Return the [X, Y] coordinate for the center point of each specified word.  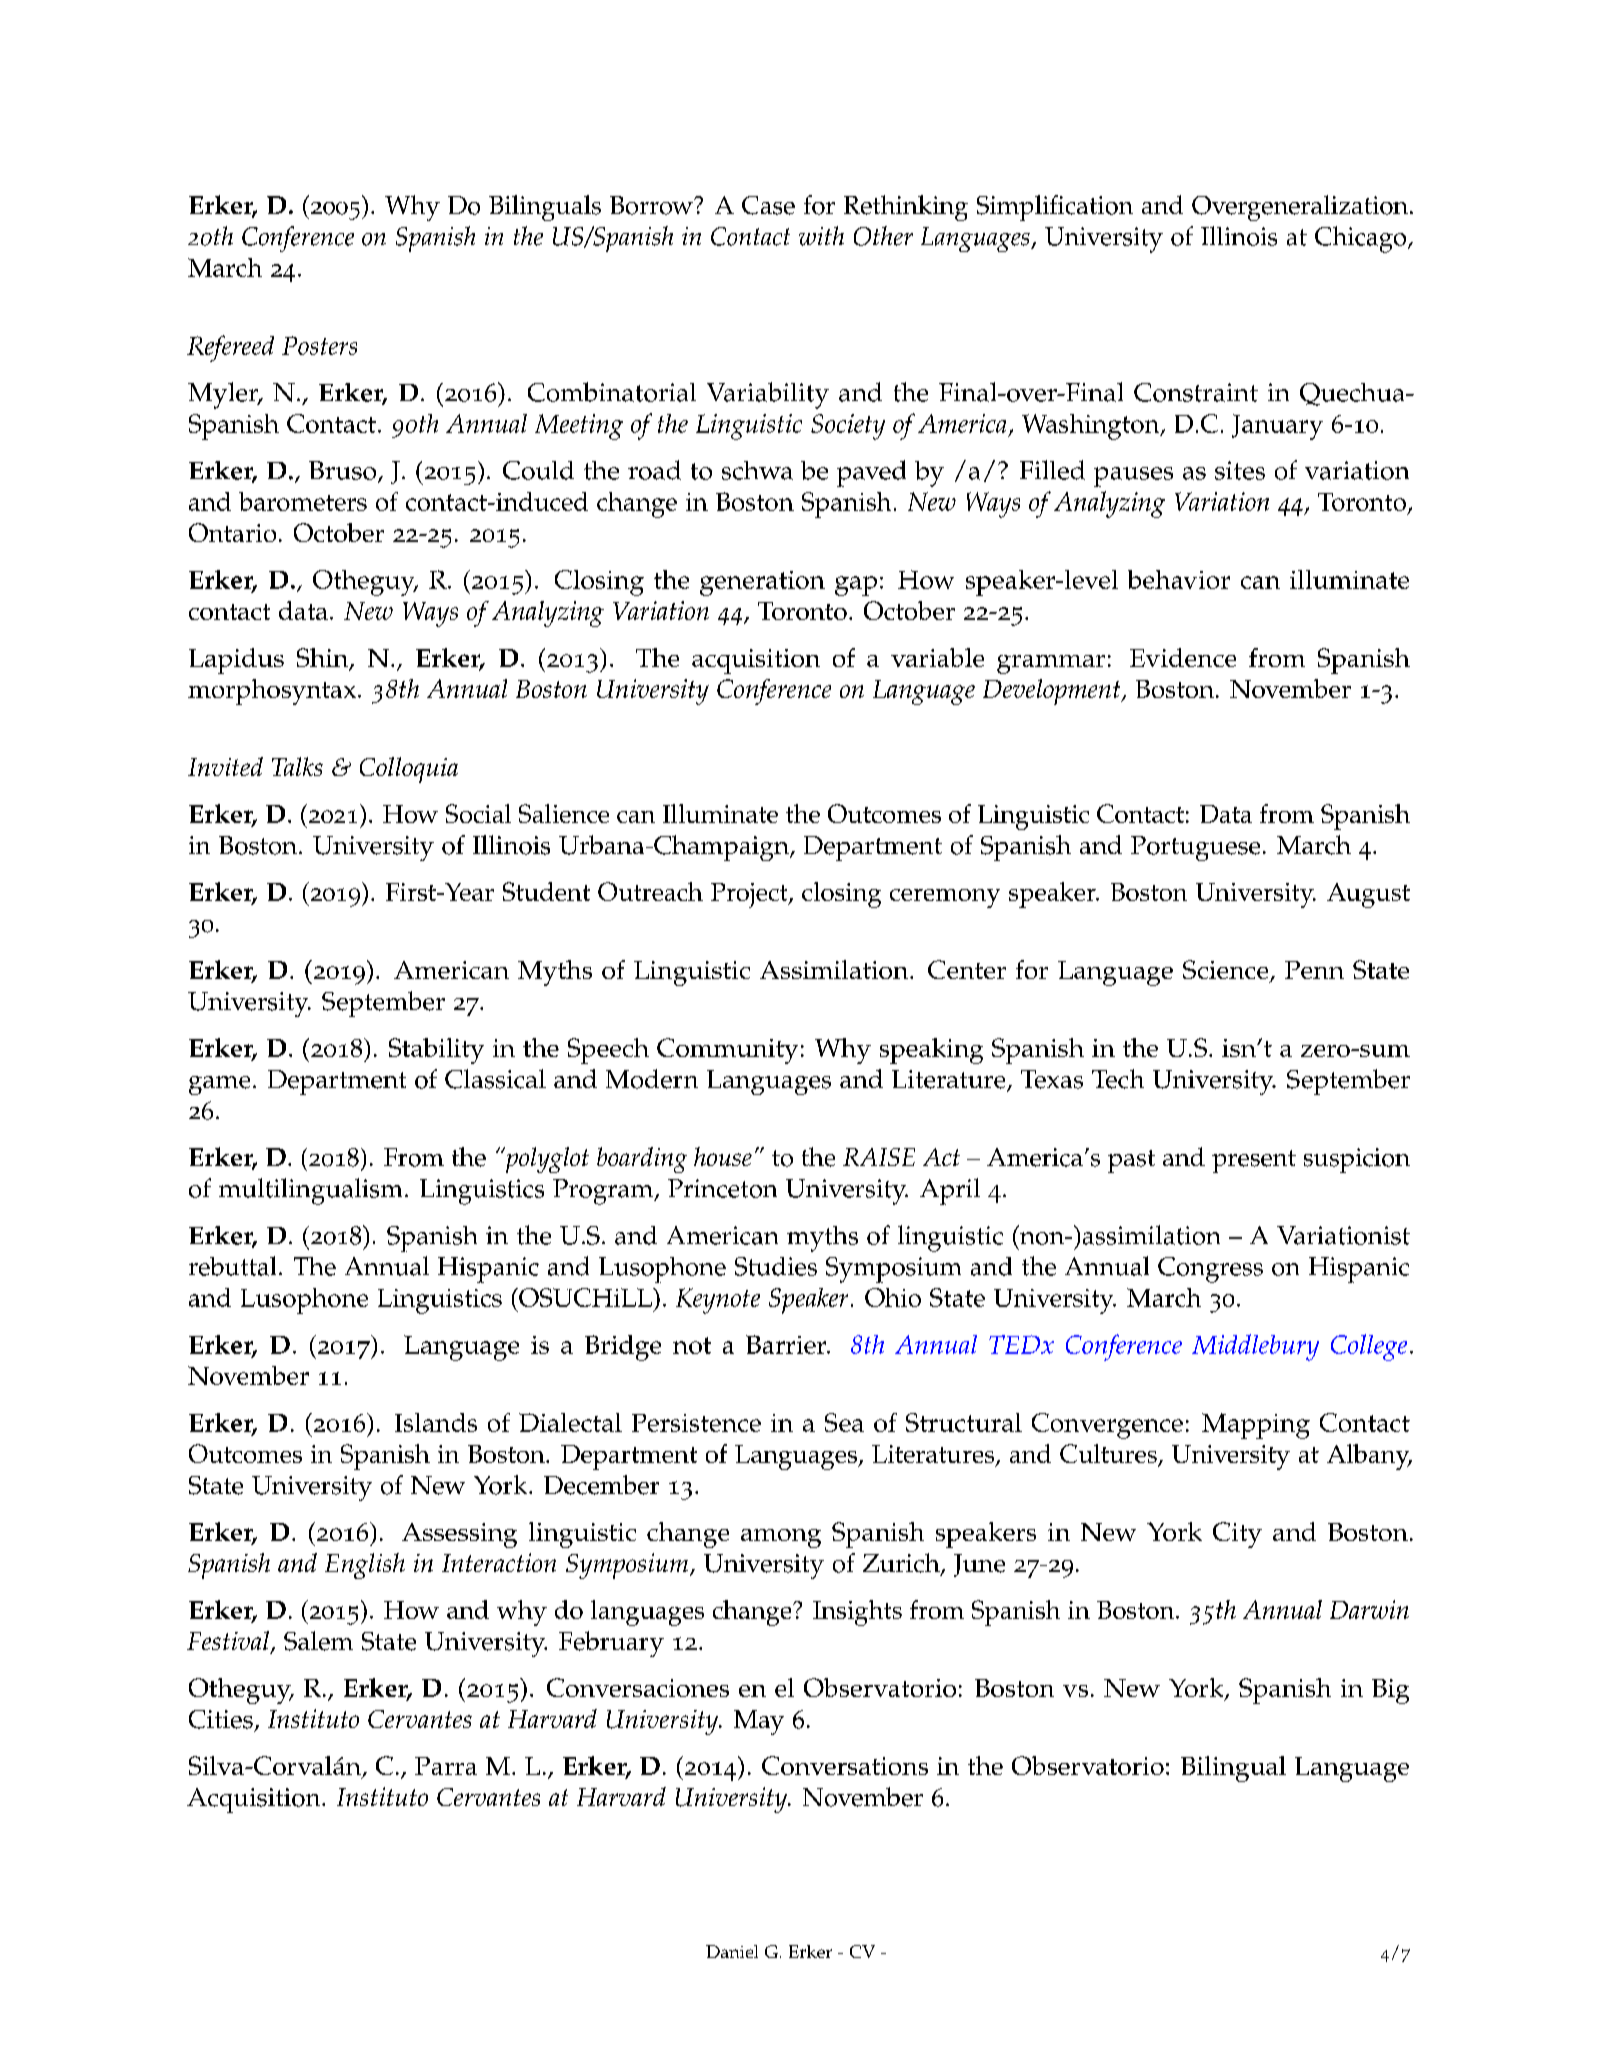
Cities [221, 1719]
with [821, 236]
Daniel [732, 1951]
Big [1390, 1691]
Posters [319, 345]
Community [727, 1051]
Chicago [1362, 239]
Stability [436, 1051]
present [1254, 1161]
